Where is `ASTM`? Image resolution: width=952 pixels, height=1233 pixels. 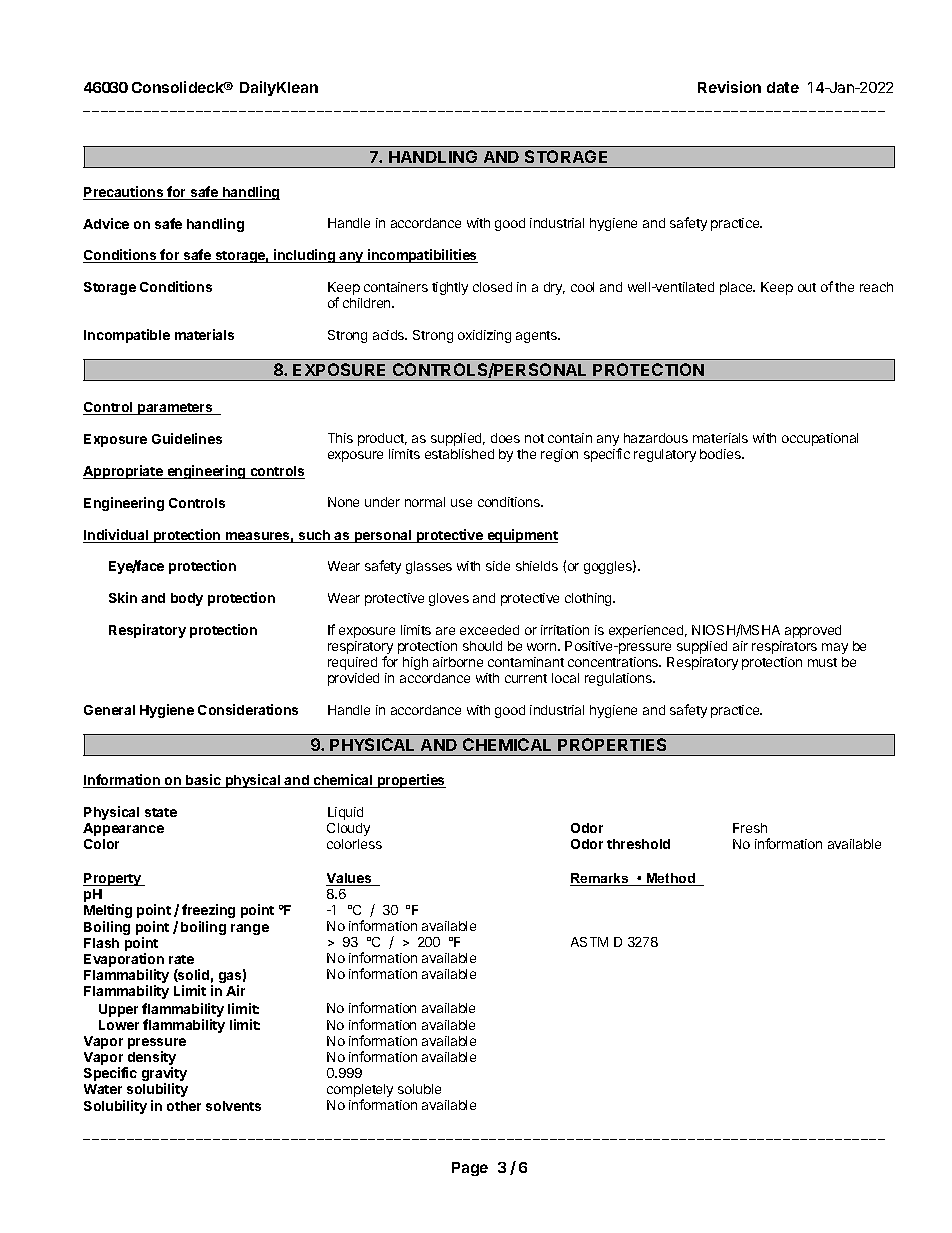
ASTM is located at coordinates (589, 942).
